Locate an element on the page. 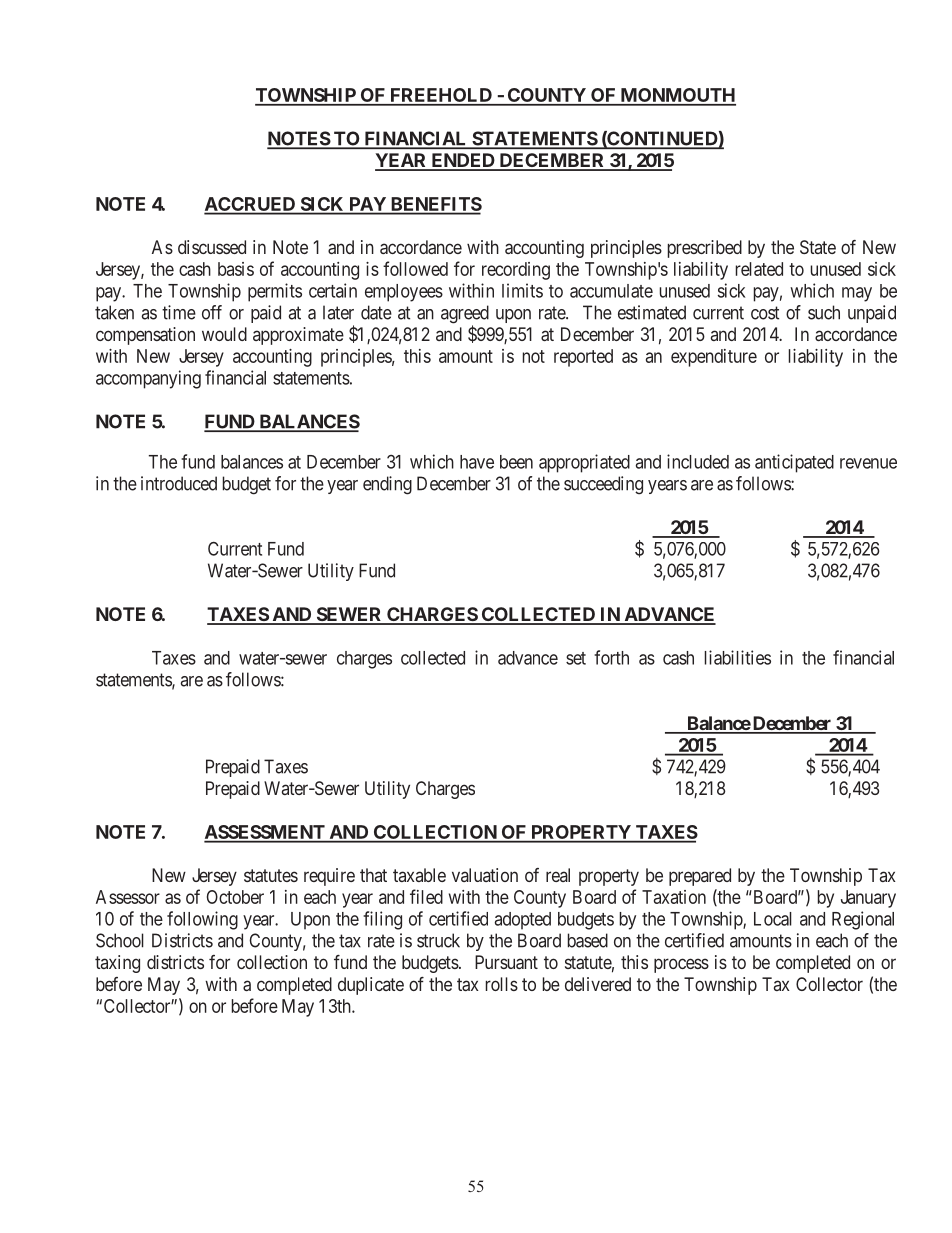 Image resolution: width=952 pixels, height=1233 pixels. introduced is located at coordinates (179, 483).
